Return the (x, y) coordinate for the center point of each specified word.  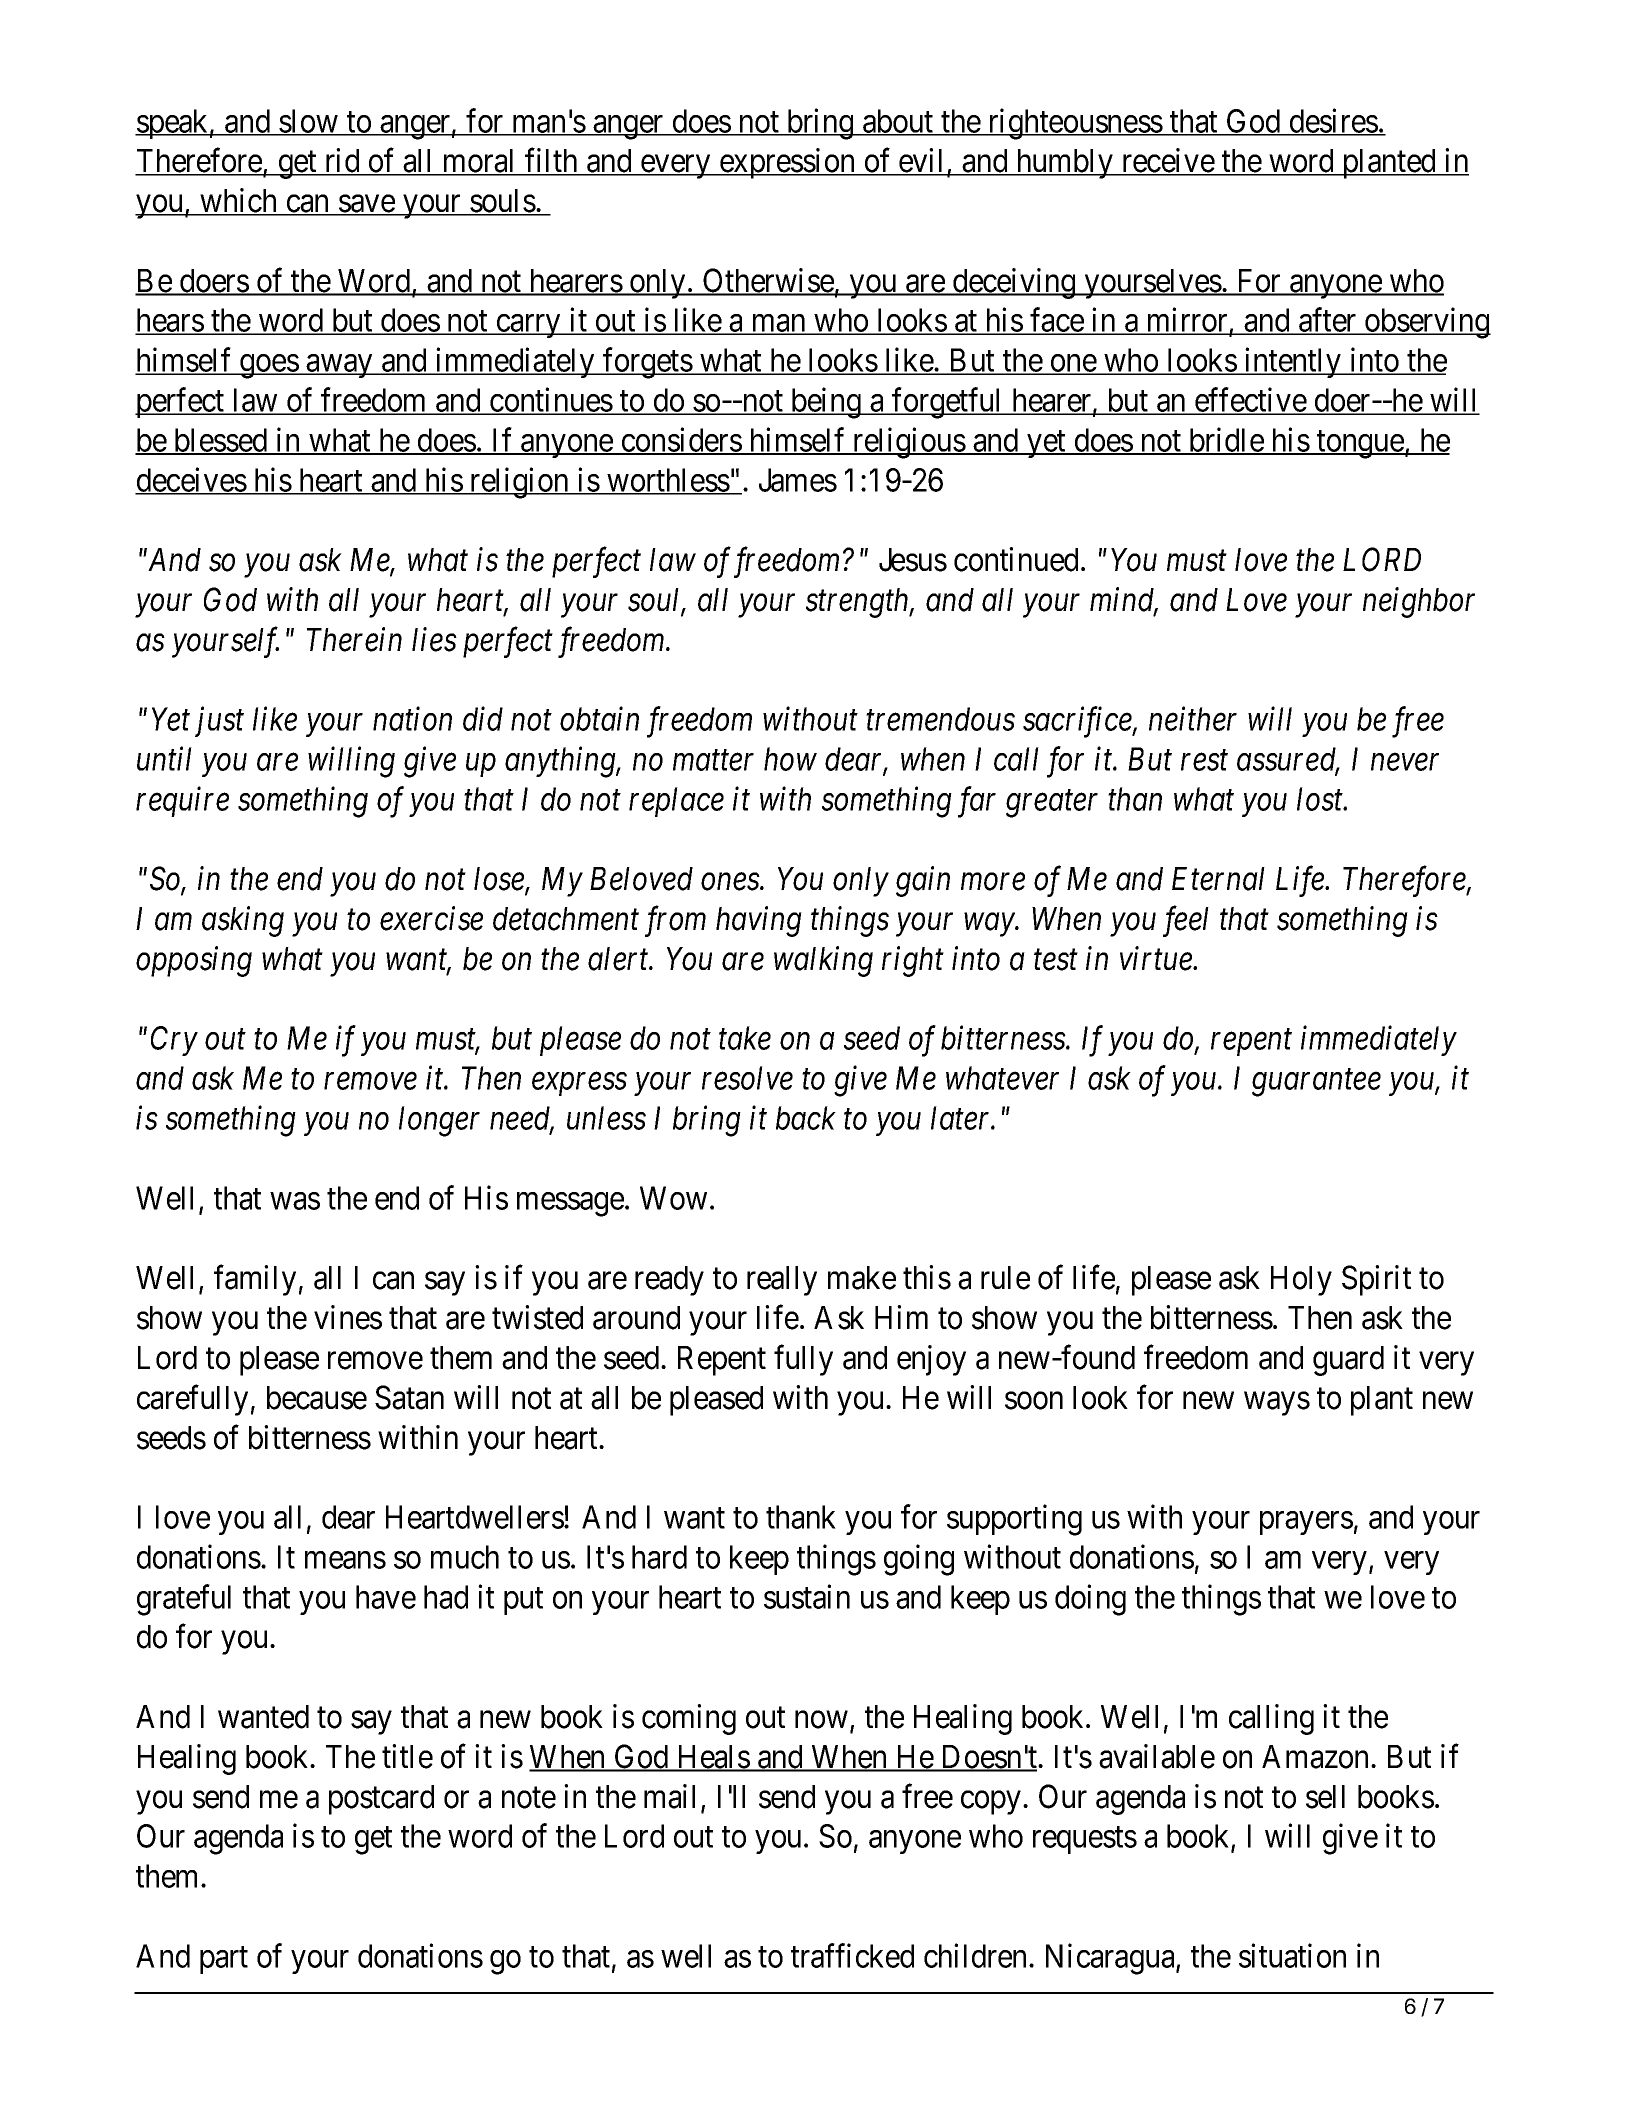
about (898, 122)
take (745, 1038)
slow (309, 122)
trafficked (852, 1955)
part (224, 1960)
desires (1333, 121)
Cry (174, 1041)
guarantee (1316, 1083)
